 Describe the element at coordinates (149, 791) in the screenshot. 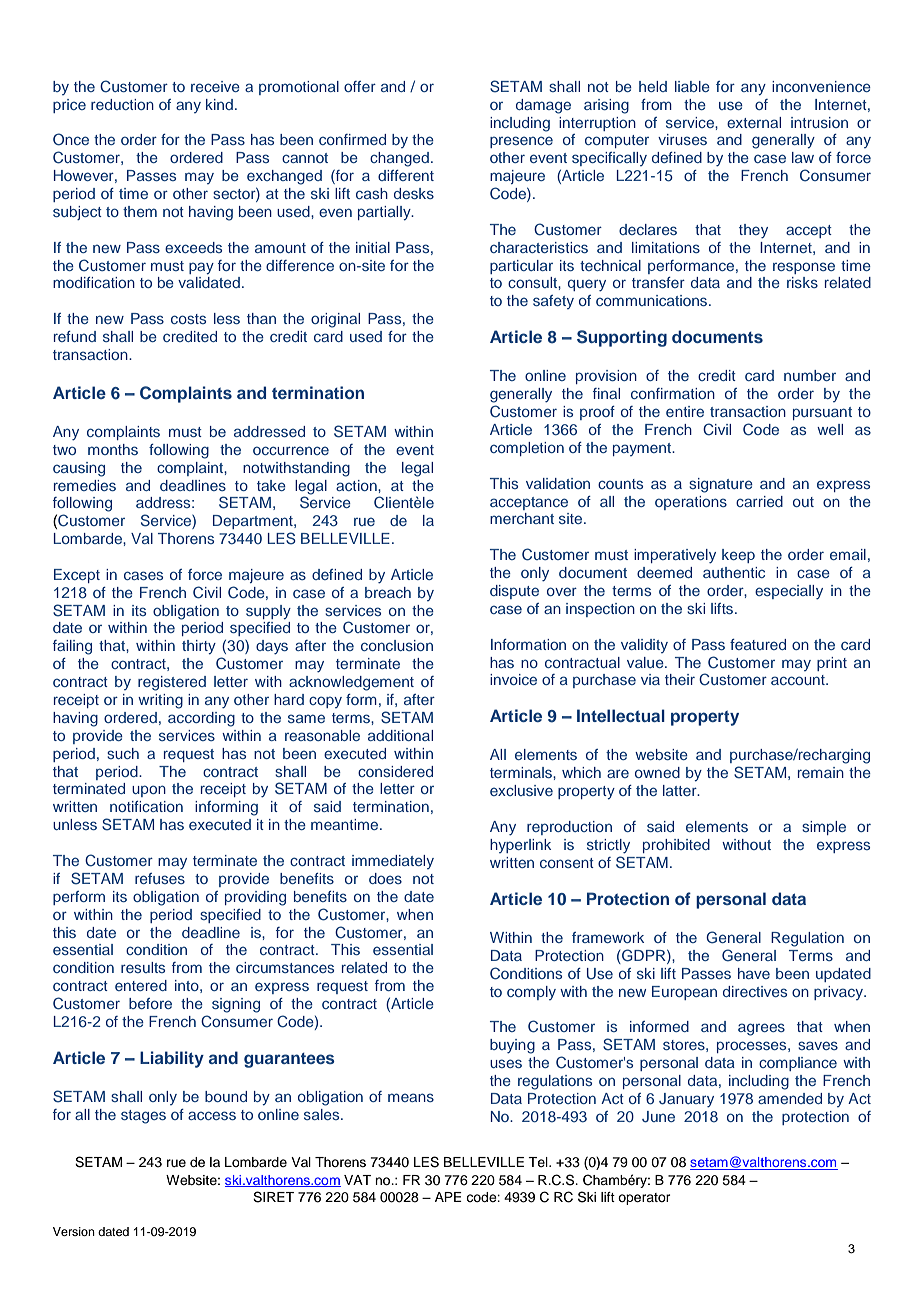

I see `upon` at that location.
